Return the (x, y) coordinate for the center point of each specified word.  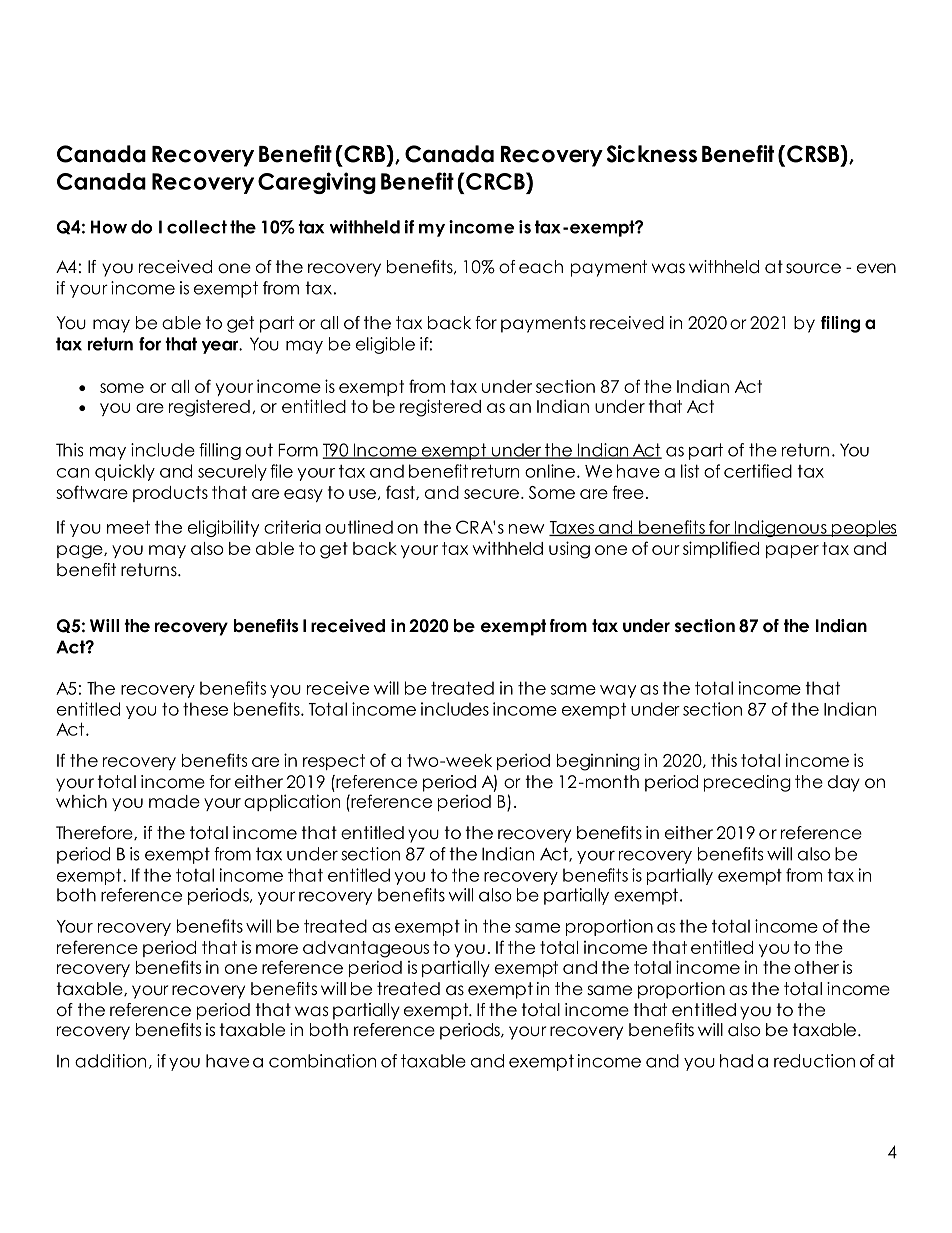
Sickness (652, 154)
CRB (365, 154)
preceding (747, 783)
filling (220, 451)
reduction (814, 1061)
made (174, 801)
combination (322, 1061)
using (569, 550)
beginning (598, 762)
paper (792, 551)
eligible (385, 345)
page (81, 552)
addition (110, 1061)
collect (197, 227)
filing (840, 324)
